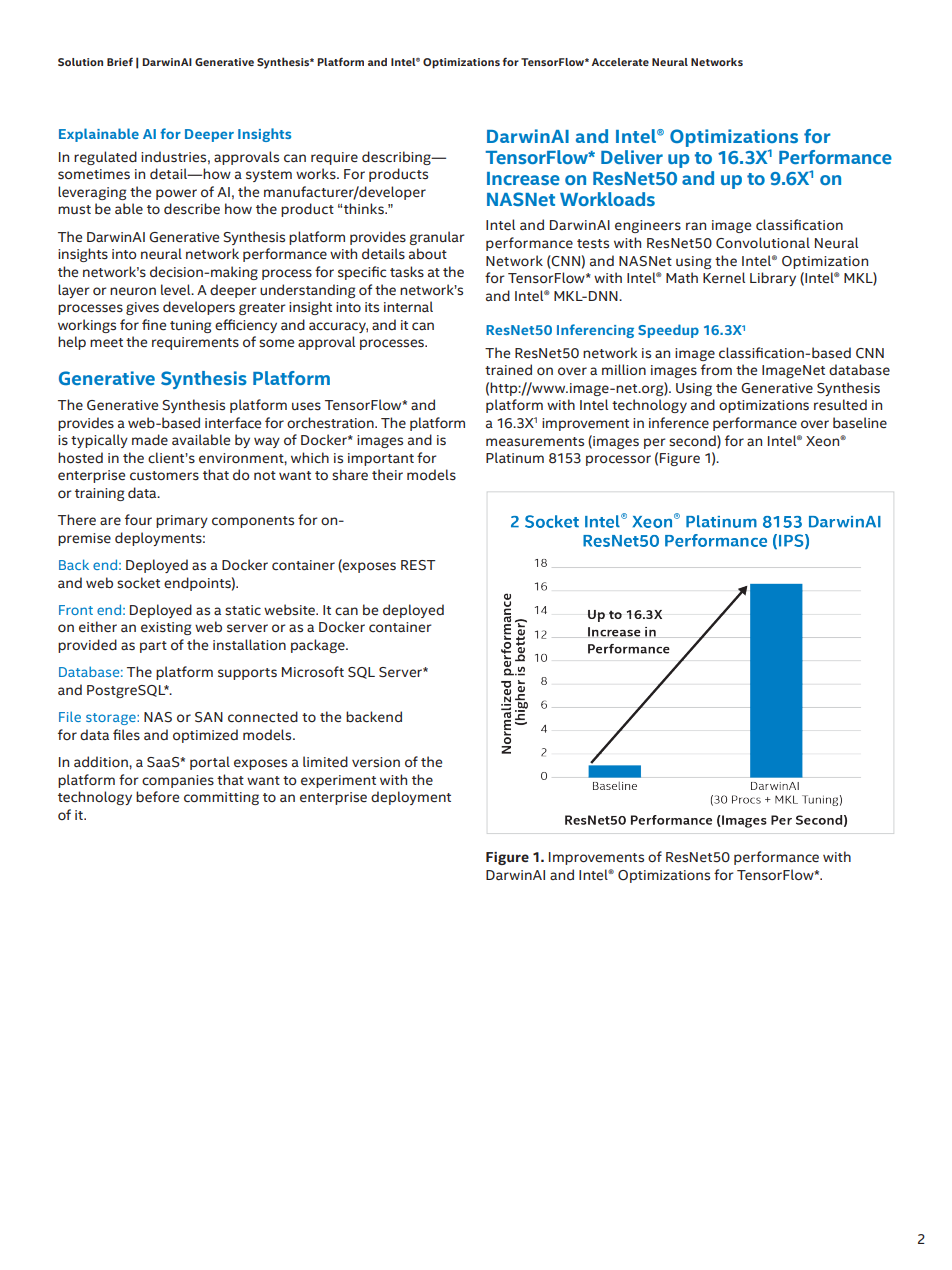 The height and width of the screenshot is (1270, 952). What do you see at coordinates (338, 781) in the screenshot?
I see `experiment` at bounding box center [338, 781].
